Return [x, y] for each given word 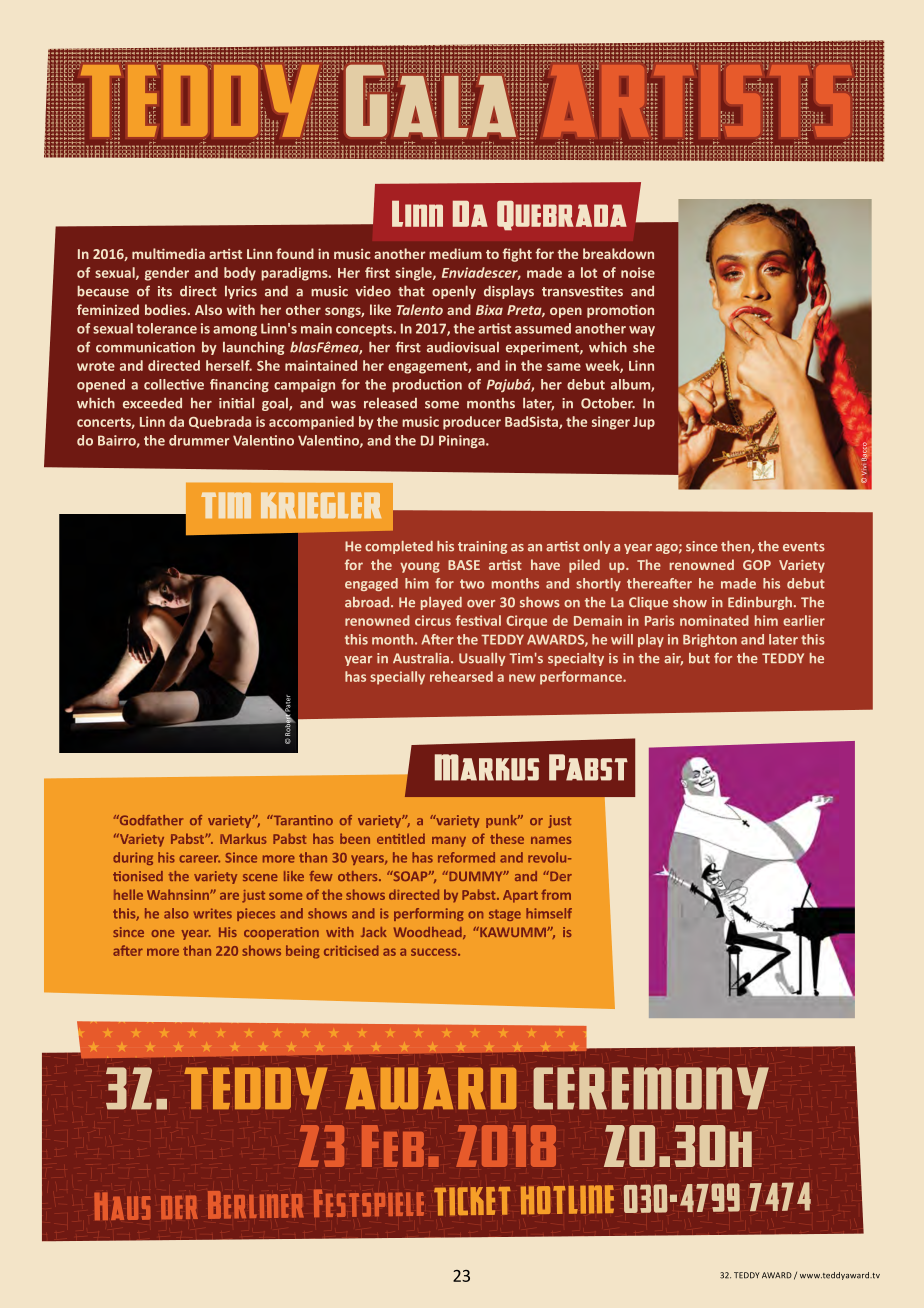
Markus [243, 839]
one [162, 933]
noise [638, 272]
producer [472, 423]
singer [611, 423]
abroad [368, 602]
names [551, 840]
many [449, 842]
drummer [199, 440]
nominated [714, 620]
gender [167, 274]
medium [455, 253]
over [481, 604]
